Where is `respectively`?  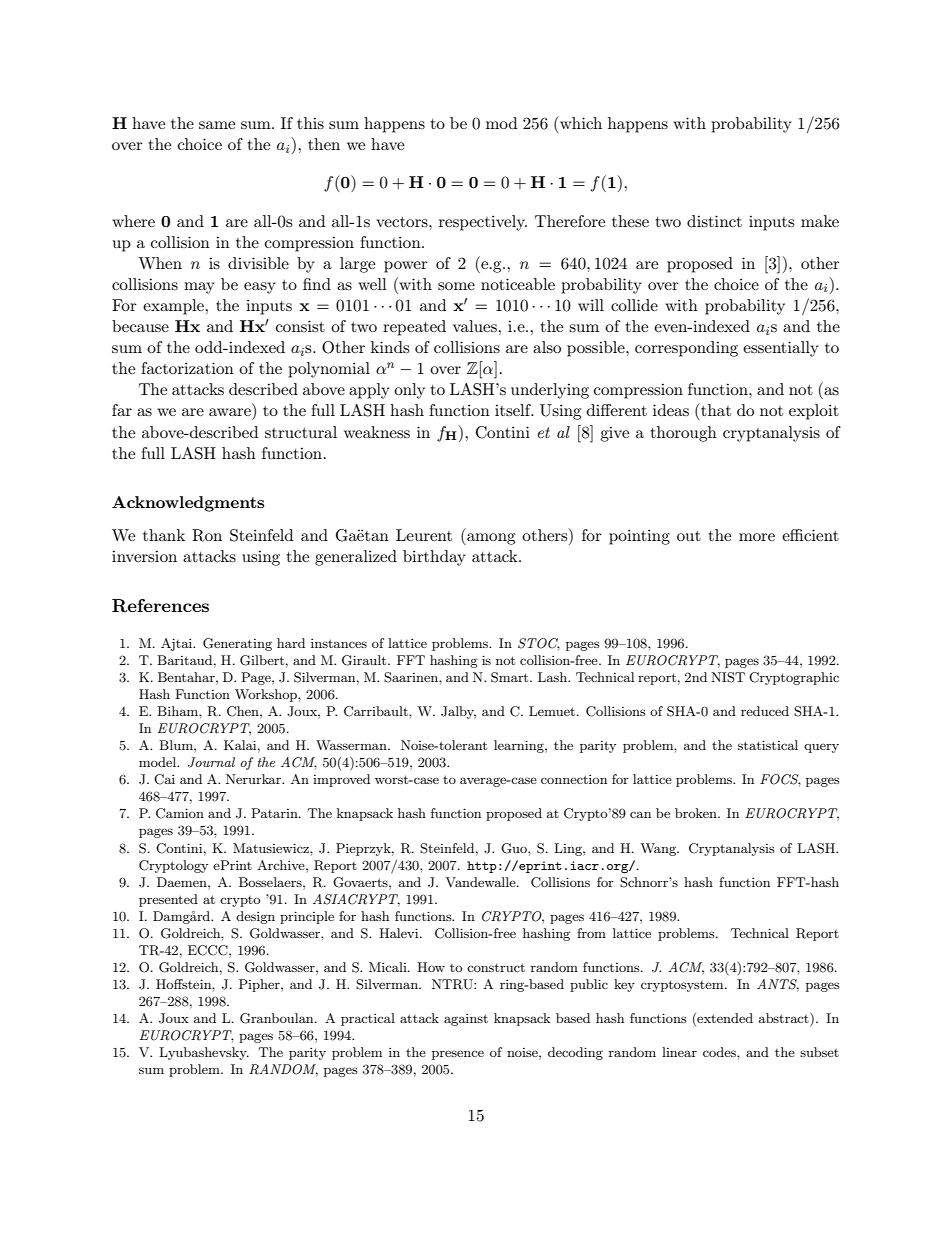 respectively is located at coordinates (483, 223).
